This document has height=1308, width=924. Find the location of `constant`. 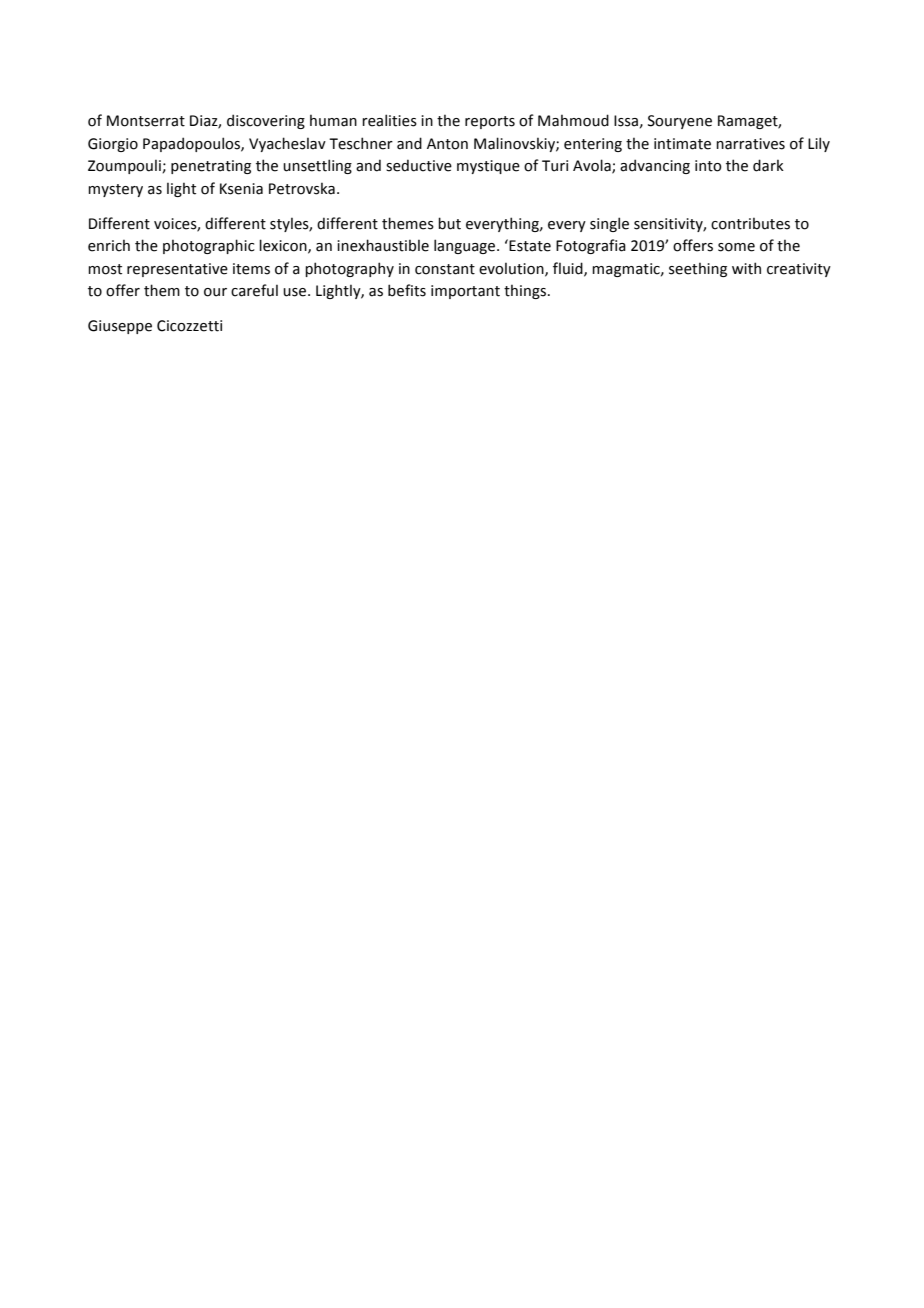

constant is located at coordinates (445, 269).
